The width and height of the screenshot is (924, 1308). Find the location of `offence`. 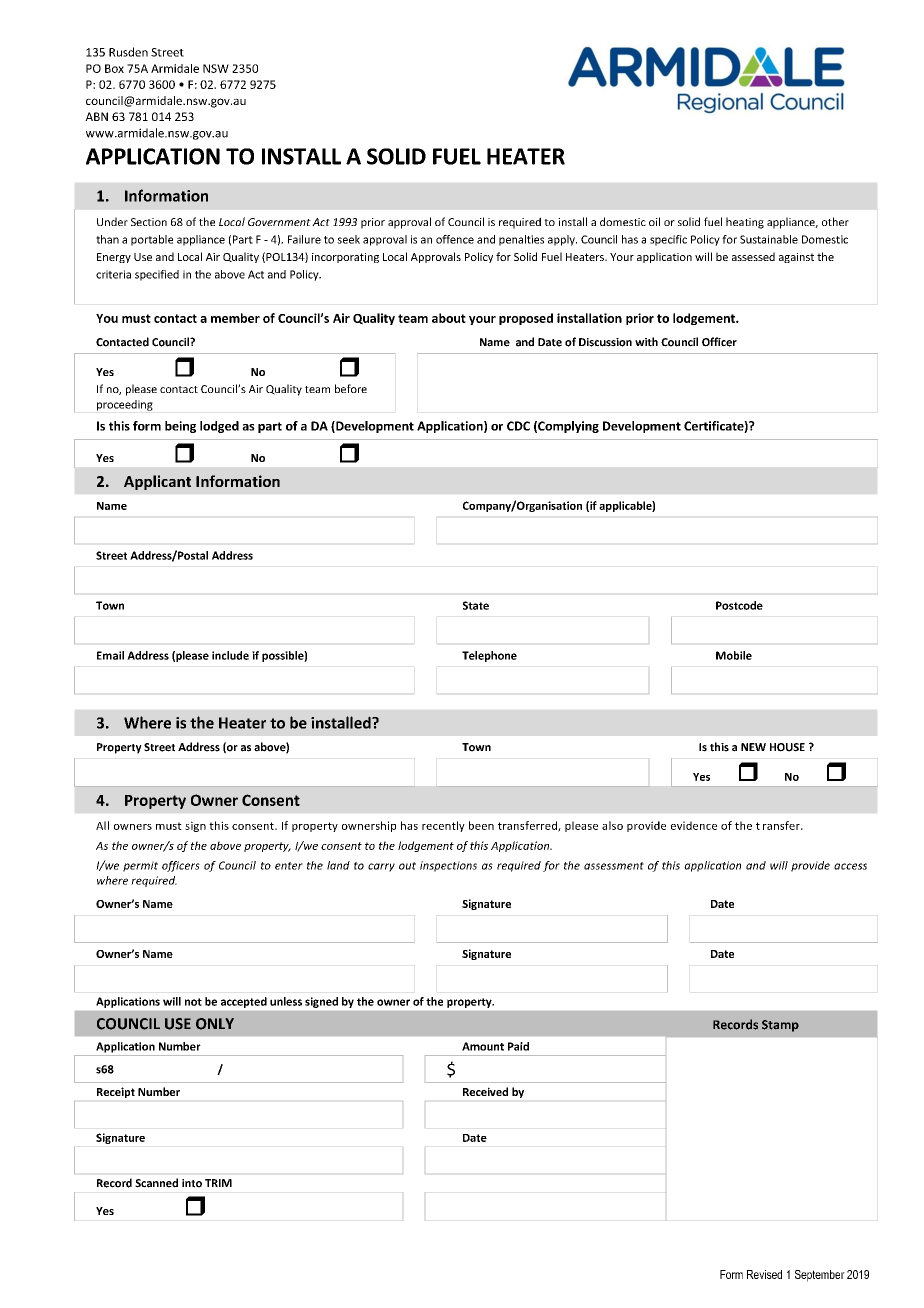

offence is located at coordinates (455, 239).
